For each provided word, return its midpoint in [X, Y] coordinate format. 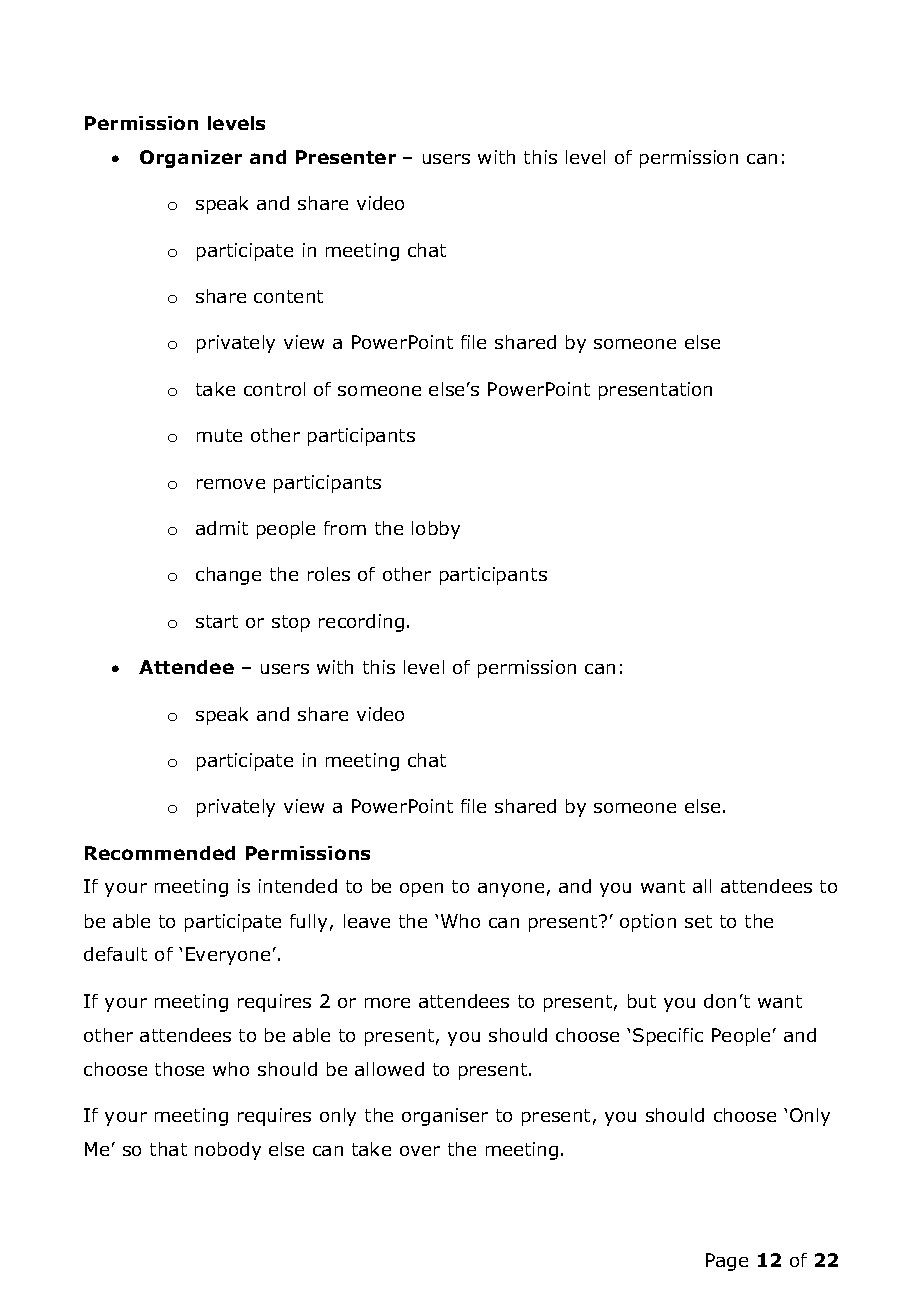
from [345, 528]
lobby [436, 530]
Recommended [160, 853]
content [288, 296]
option [648, 923]
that [168, 1149]
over [420, 1151]
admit [222, 528]
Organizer [191, 159]
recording [361, 623]
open [421, 890]
